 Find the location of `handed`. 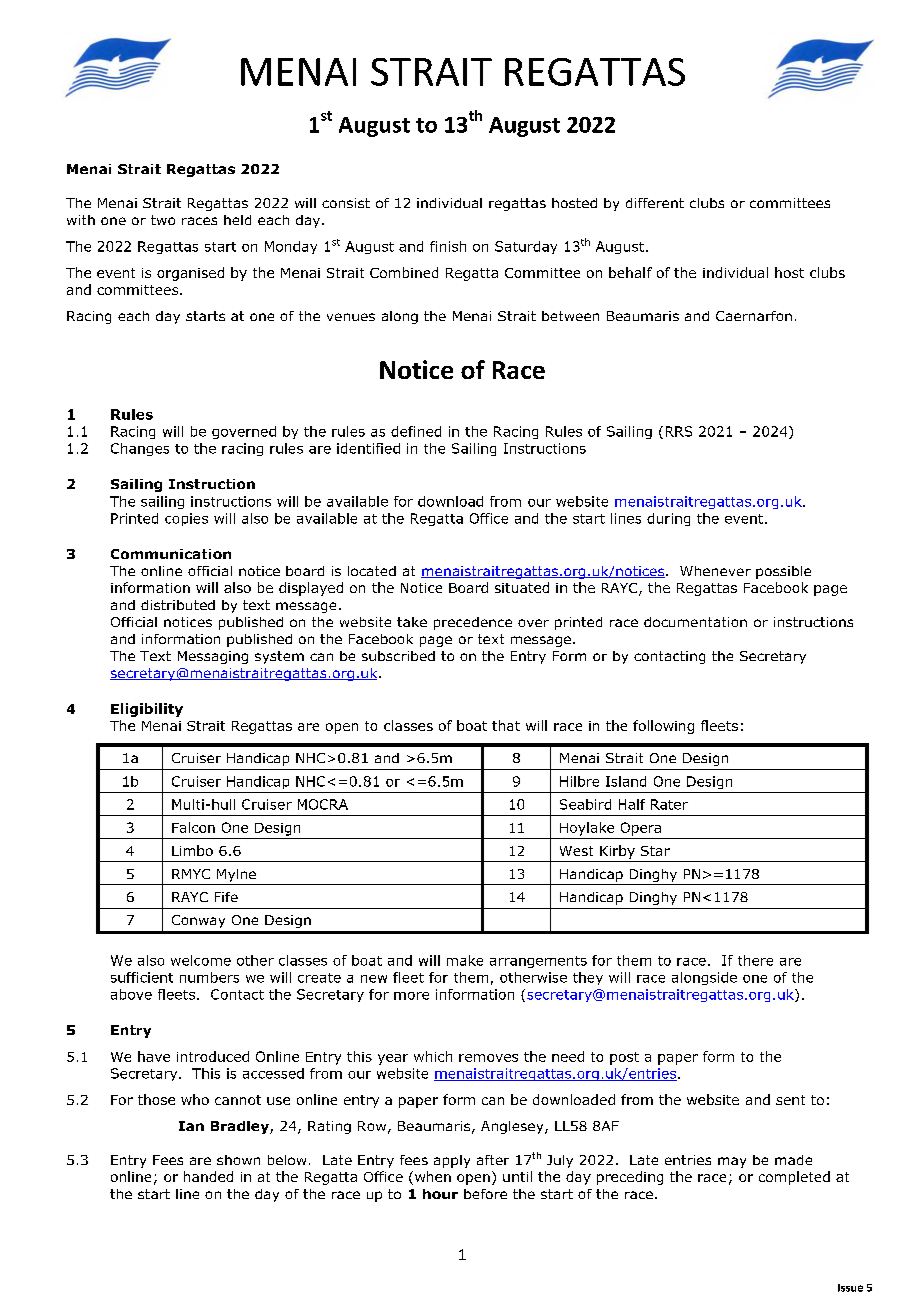

handed is located at coordinates (208, 1176).
